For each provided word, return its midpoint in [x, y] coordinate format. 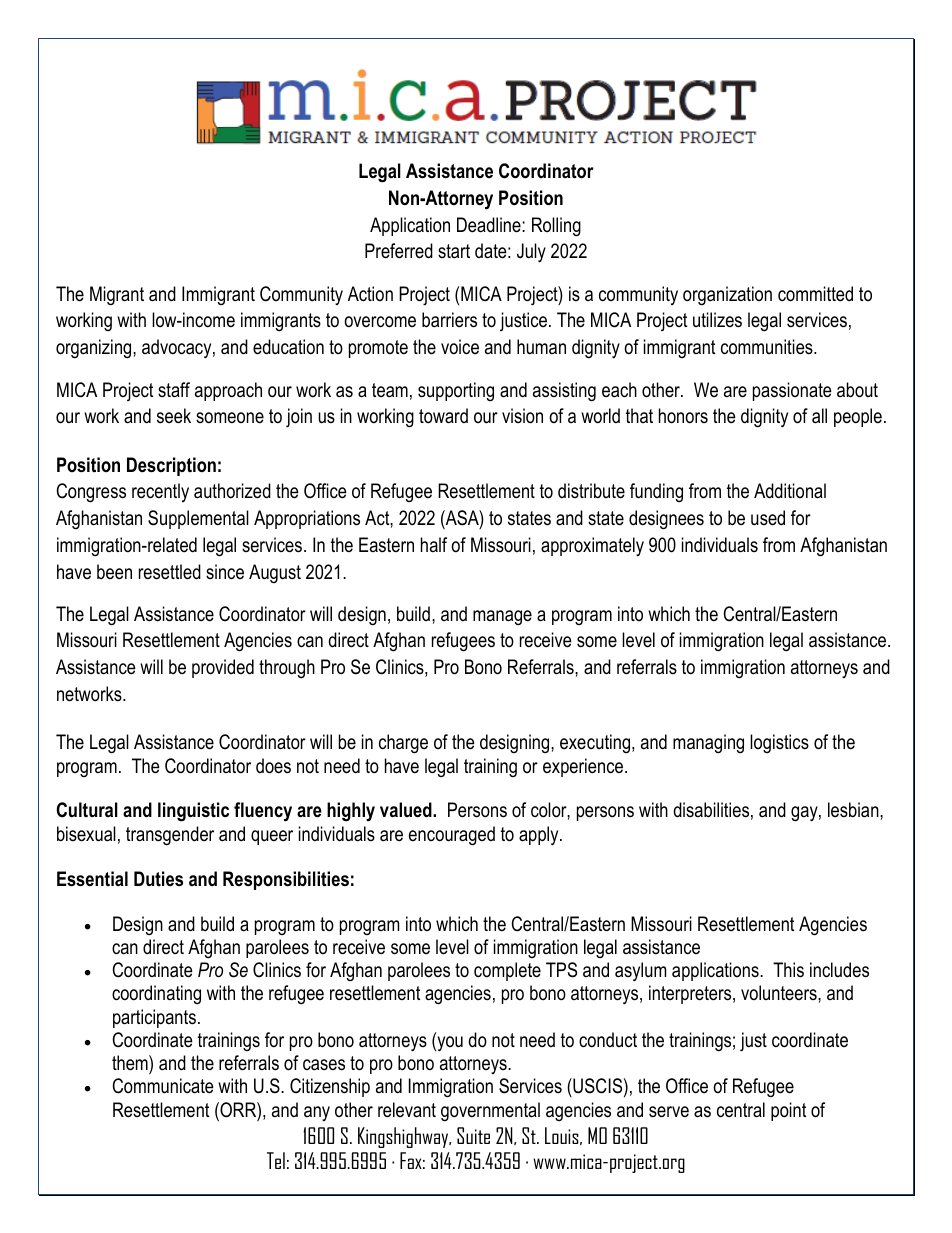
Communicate [163, 1086]
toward [443, 416]
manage [502, 618]
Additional [790, 491]
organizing [95, 349]
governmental [490, 1112]
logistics [779, 743]
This [788, 970]
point [788, 1111]
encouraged [452, 836]
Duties [158, 879]
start [454, 251]
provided [223, 668]
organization [727, 296]
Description [171, 466]
